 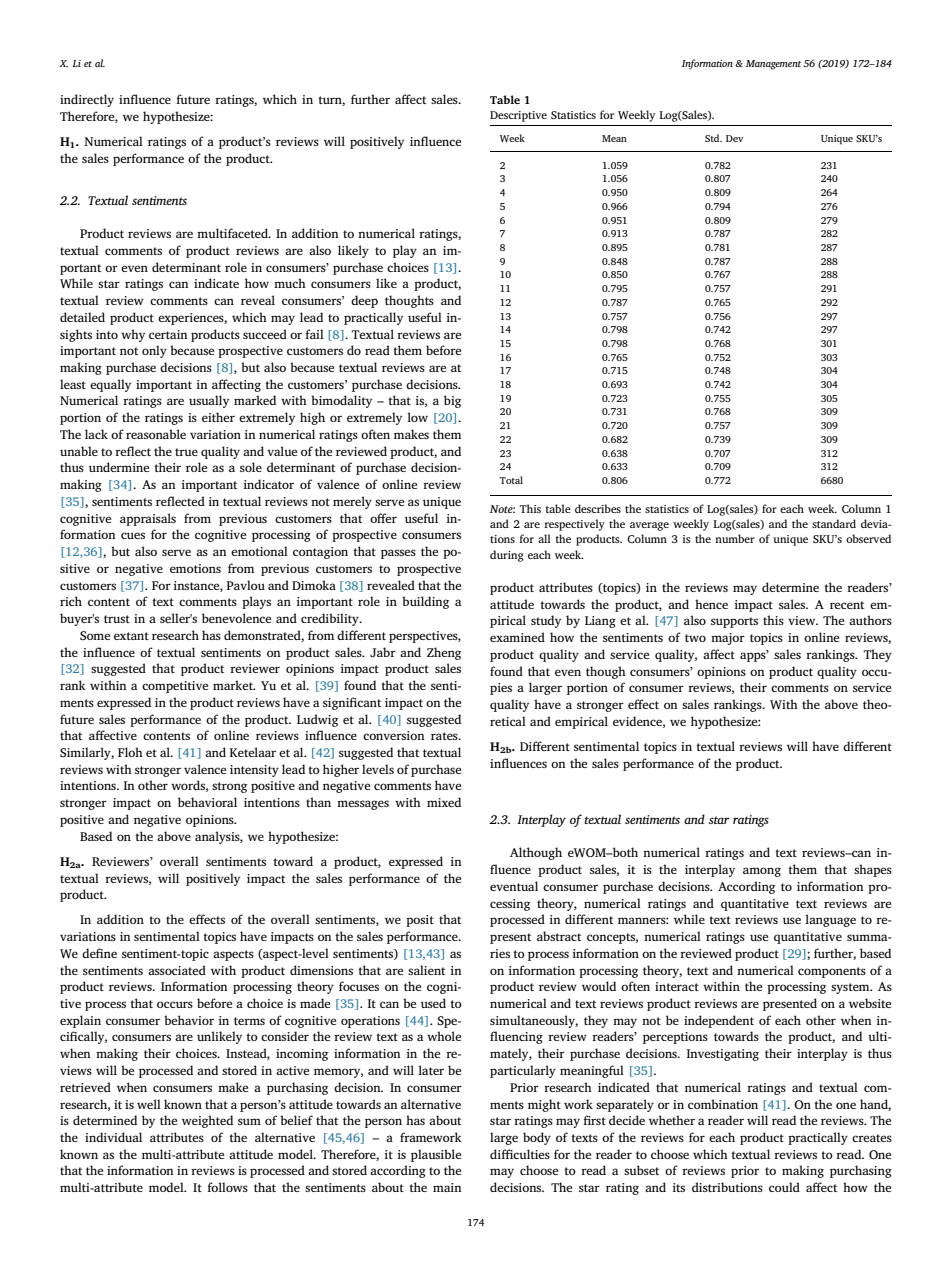 I want to click on Std, so click(x=713, y=138).
